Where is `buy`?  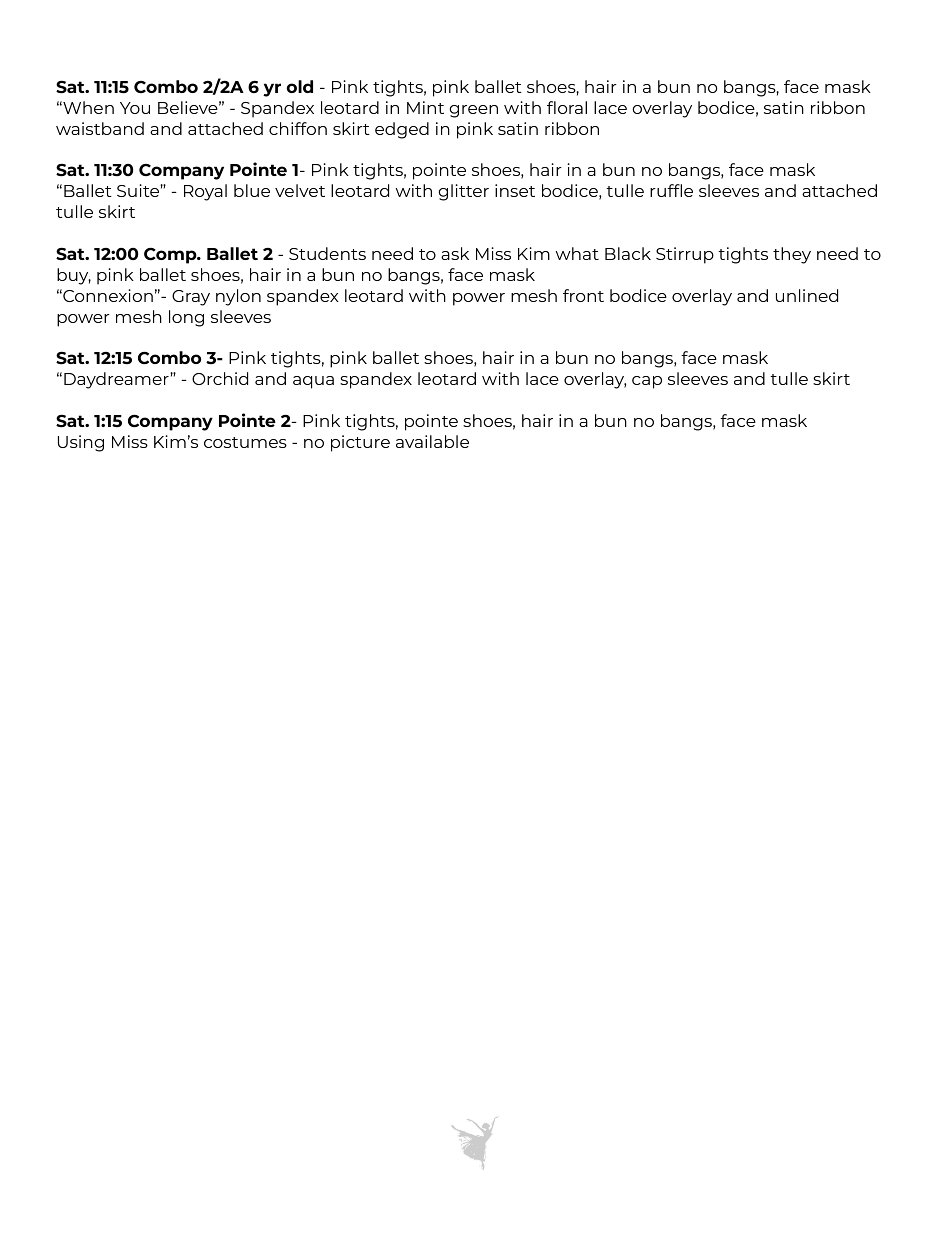 buy is located at coordinates (74, 276).
